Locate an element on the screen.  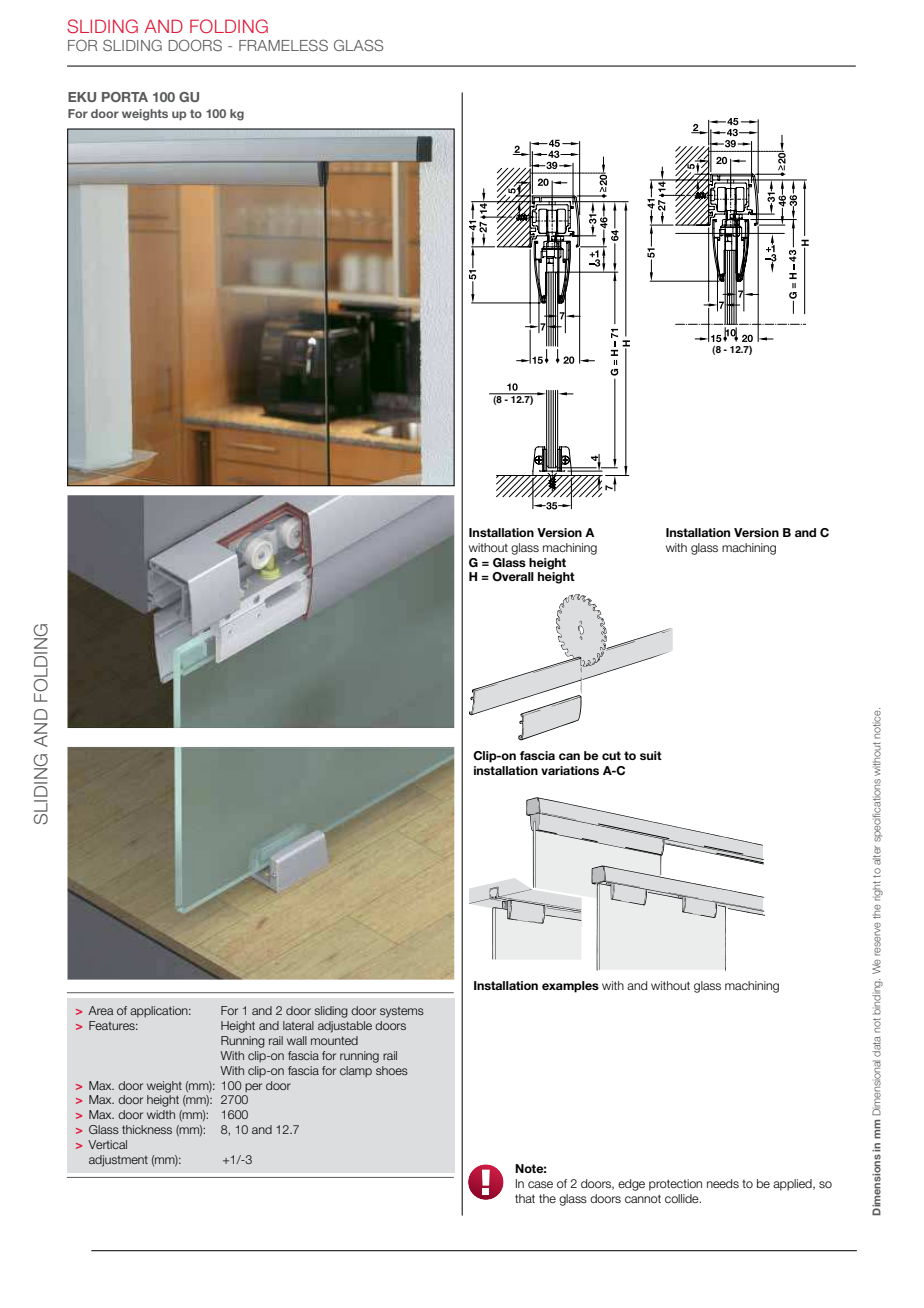
lateral is located at coordinates (298, 1025).
